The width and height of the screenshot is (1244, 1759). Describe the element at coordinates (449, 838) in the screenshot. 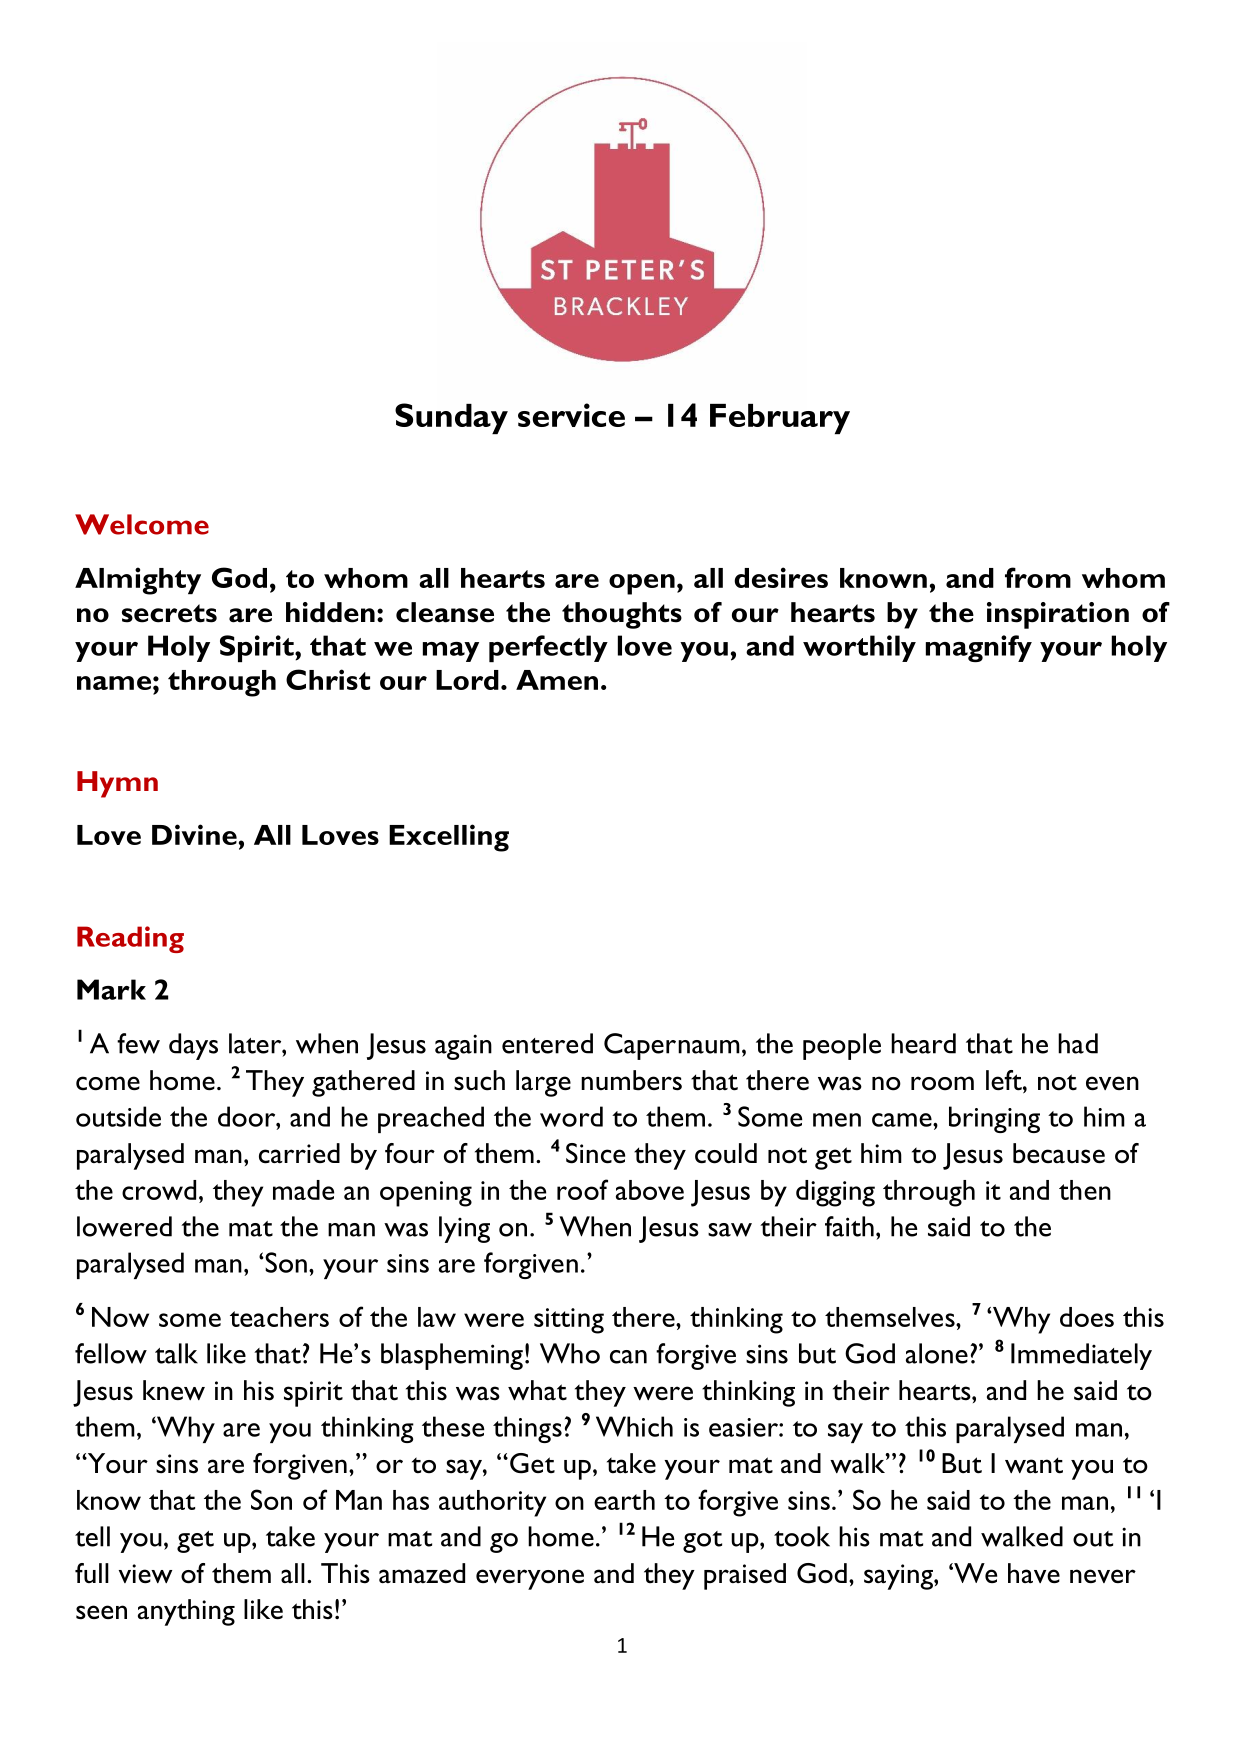

I see `Excelling` at that location.
